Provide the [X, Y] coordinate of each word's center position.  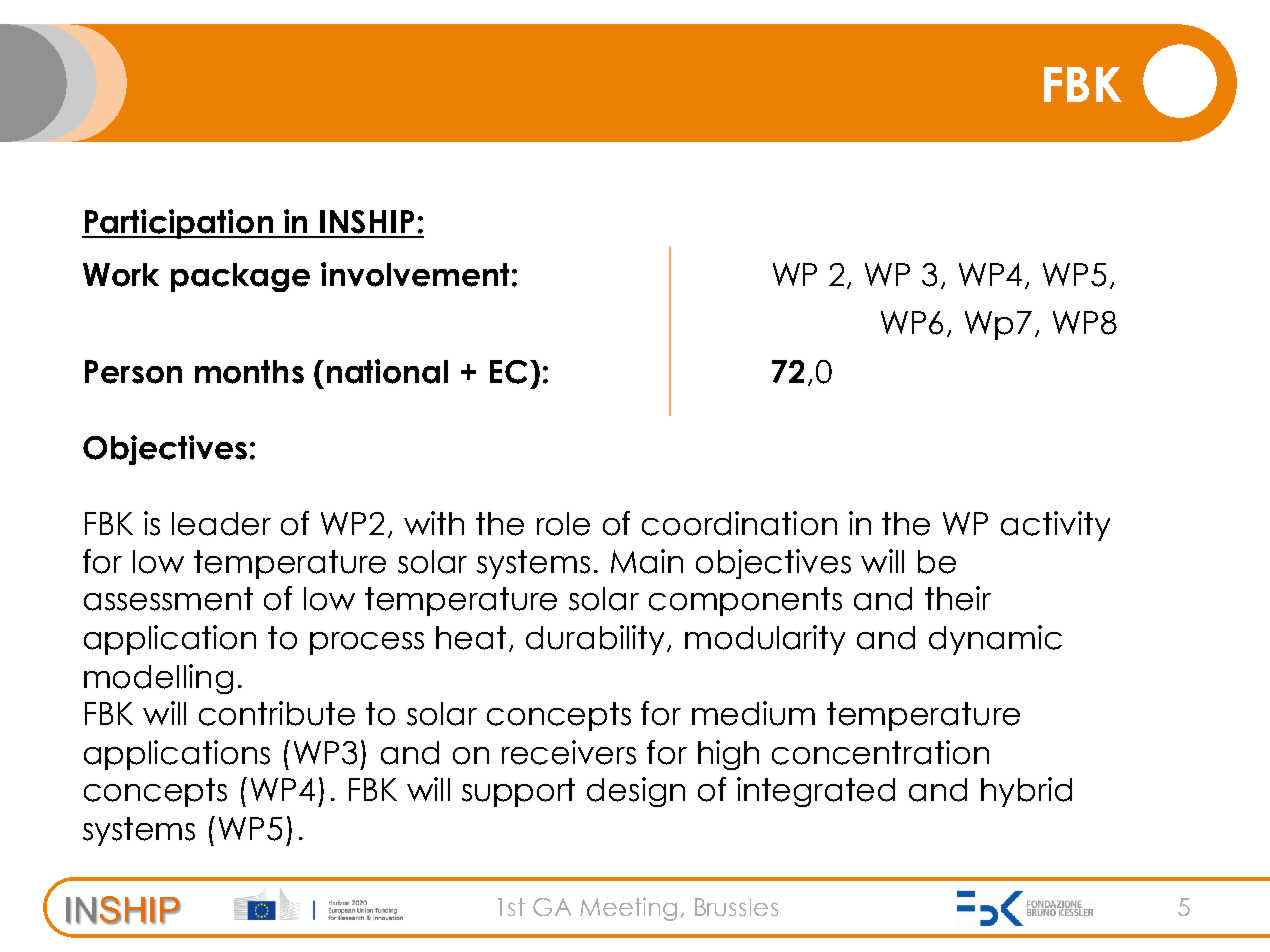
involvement [415, 274]
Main [647, 561]
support [518, 792]
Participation [178, 224]
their [958, 598]
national [387, 371]
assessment [168, 599]
